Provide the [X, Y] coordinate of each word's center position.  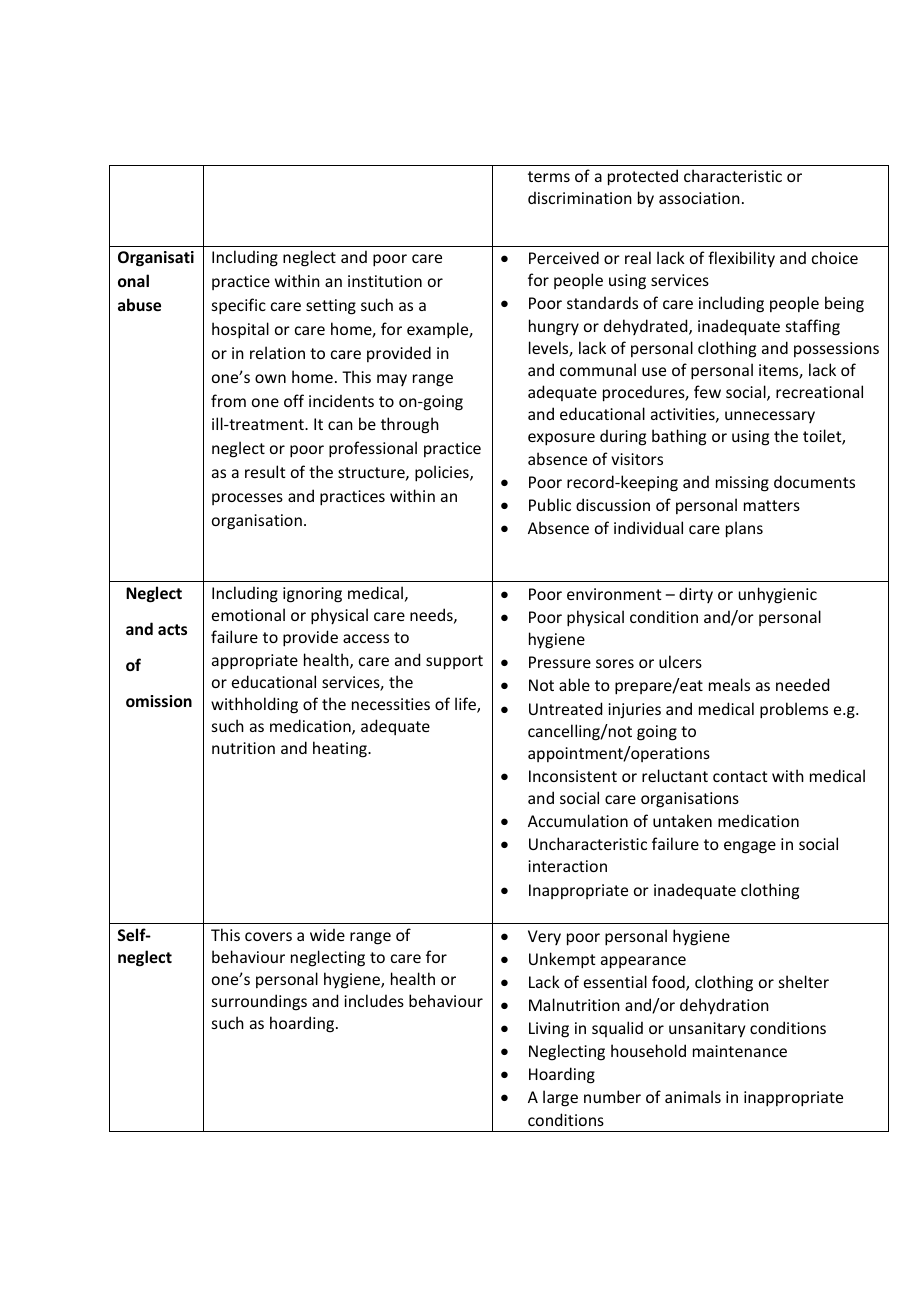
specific [239, 306]
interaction [567, 866]
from [228, 400]
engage [750, 847]
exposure [561, 439]
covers [268, 936]
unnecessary [770, 417]
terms [549, 176]
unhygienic [778, 595]
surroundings [259, 1002]
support [454, 662]
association [699, 198]
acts [172, 629]
